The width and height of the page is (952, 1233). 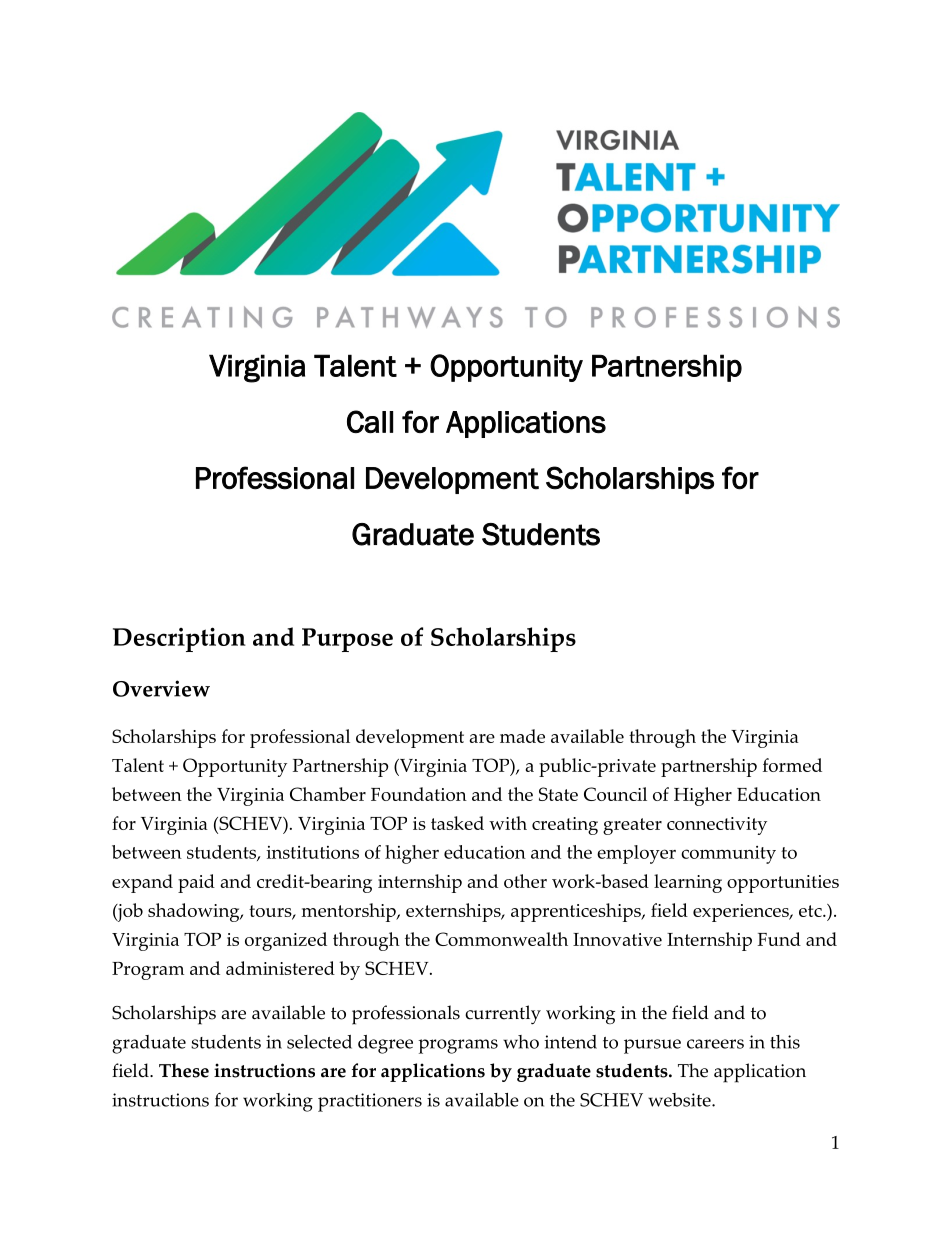 What do you see at coordinates (195, 912) in the page?
I see `shadowing` at bounding box center [195, 912].
